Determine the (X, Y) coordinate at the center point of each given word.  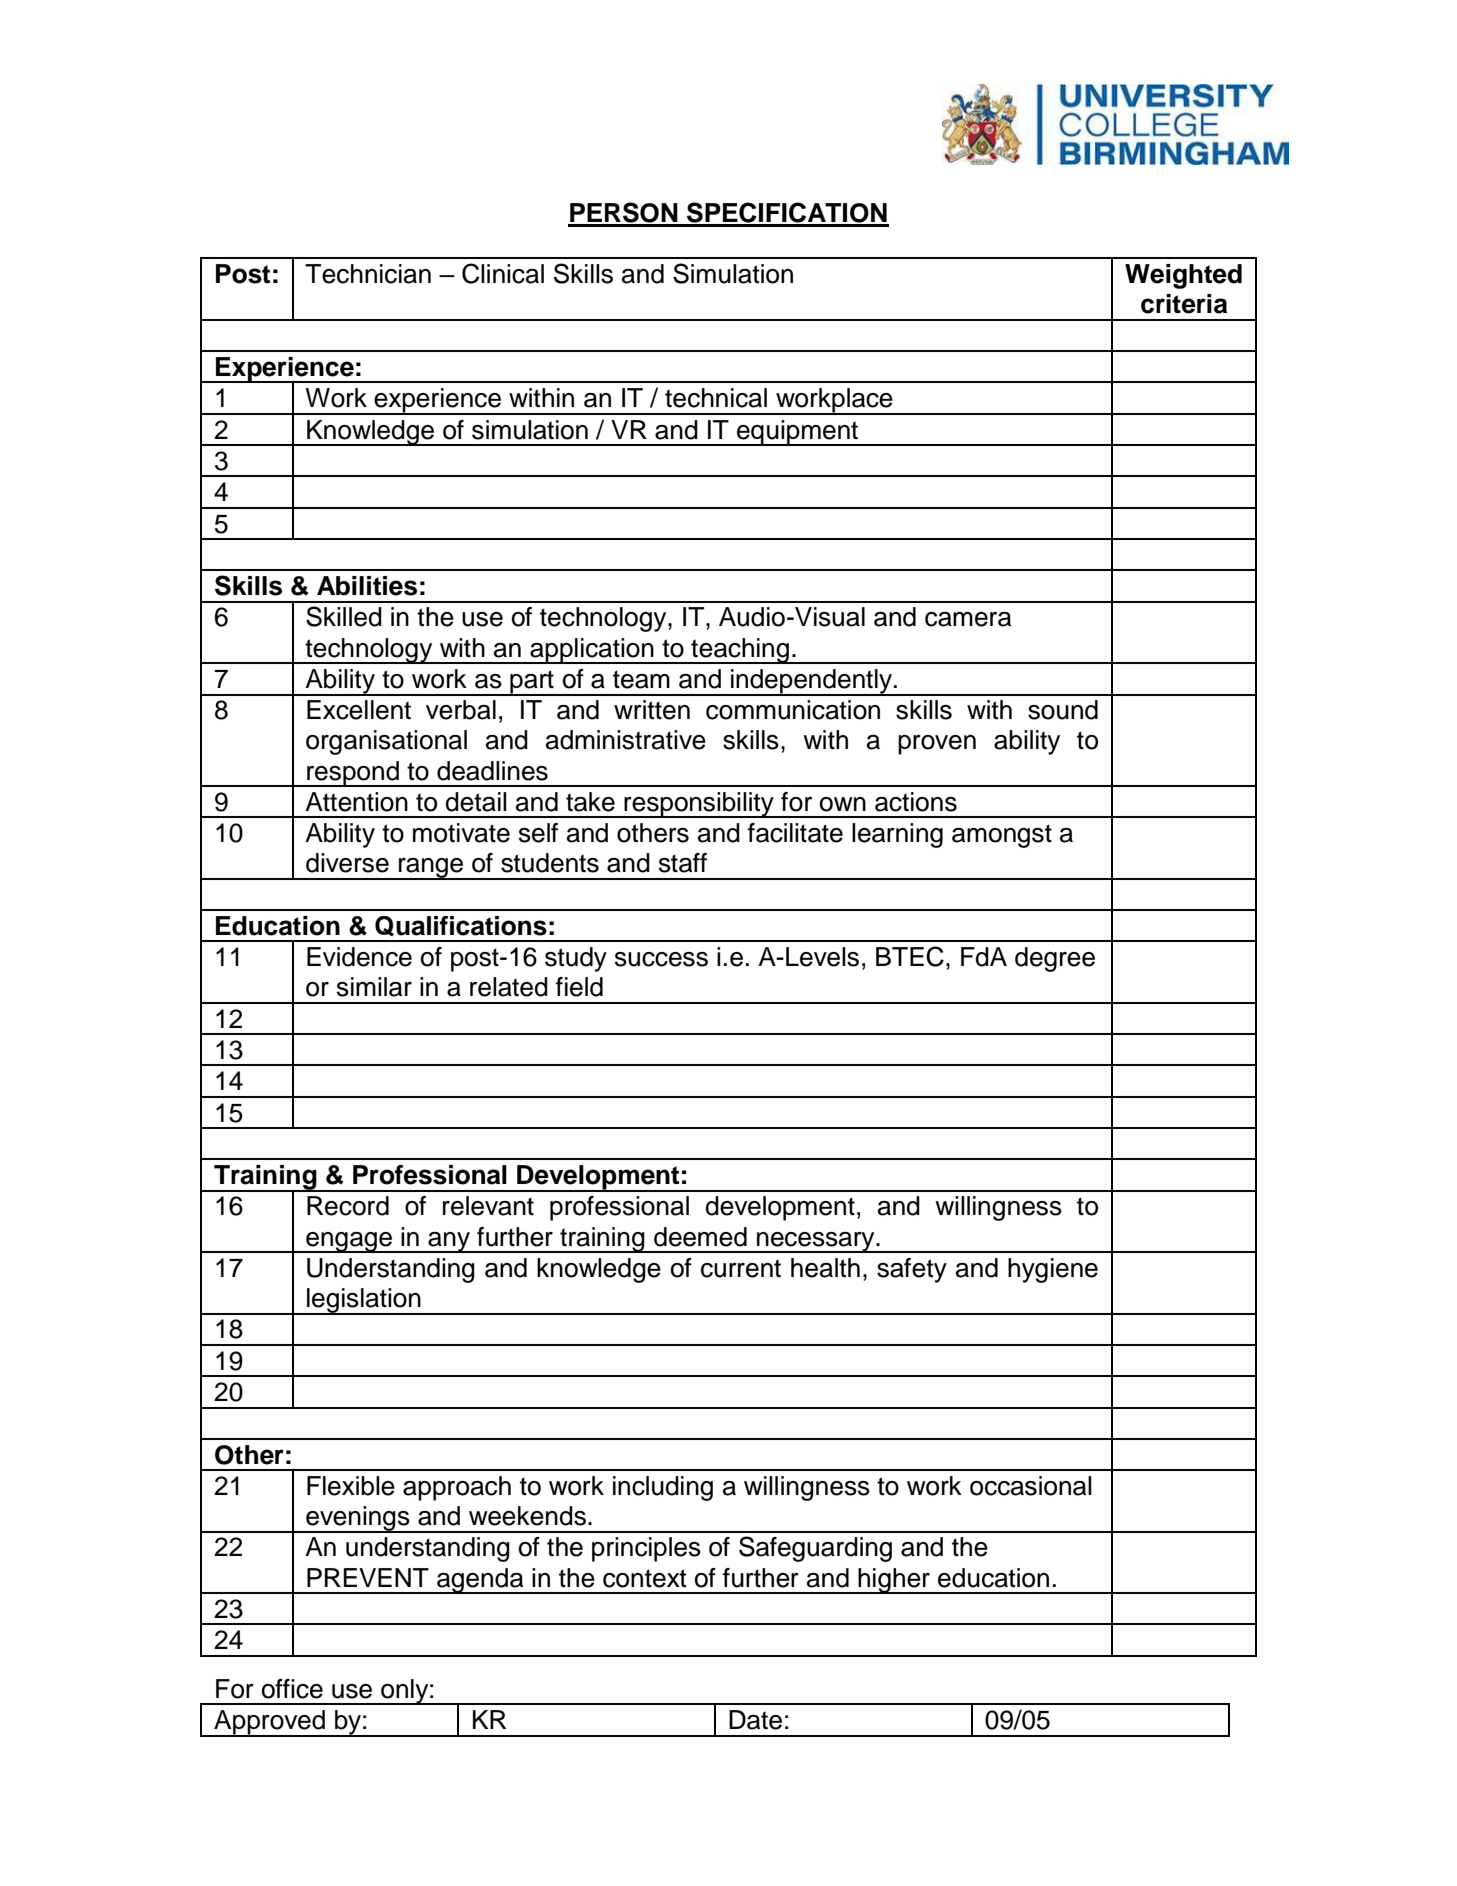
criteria (1184, 304)
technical (716, 398)
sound (1063, 710)
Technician (368, 274)
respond (353, 774)
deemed (700, 1237)
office (292, 1689)
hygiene (1053, 1270)
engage (349, 1242)
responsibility (699, 805)
